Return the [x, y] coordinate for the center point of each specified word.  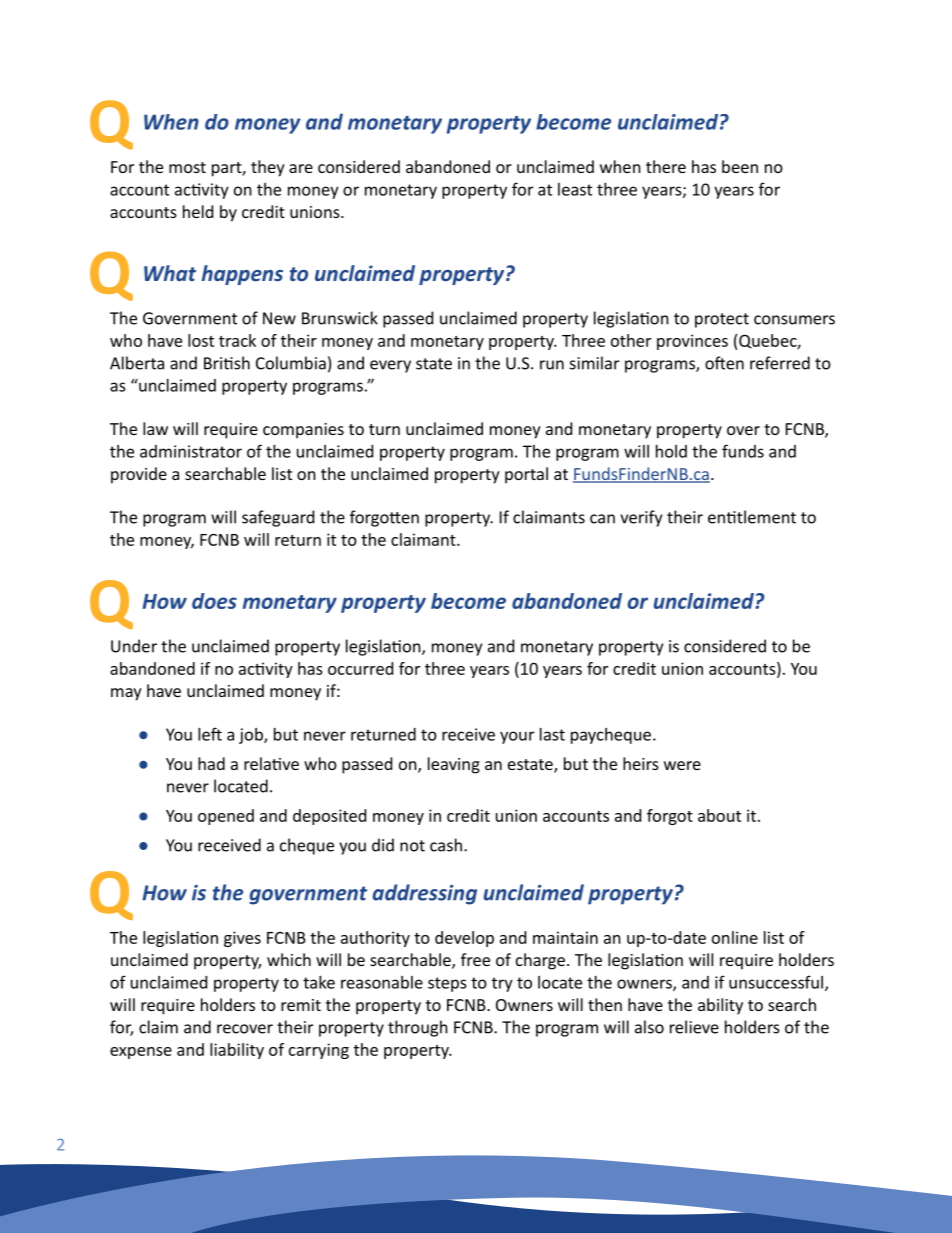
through [418, 1028]
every [390, 366]
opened [226, 817]
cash [446, 845]
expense [141, 1053]
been [740, 166]
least [575, 189]
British [227, 363]
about [719, 815]
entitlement [752, 517]
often [724, 363]
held [198, 211]
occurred [360, 668]
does [214, 601]
